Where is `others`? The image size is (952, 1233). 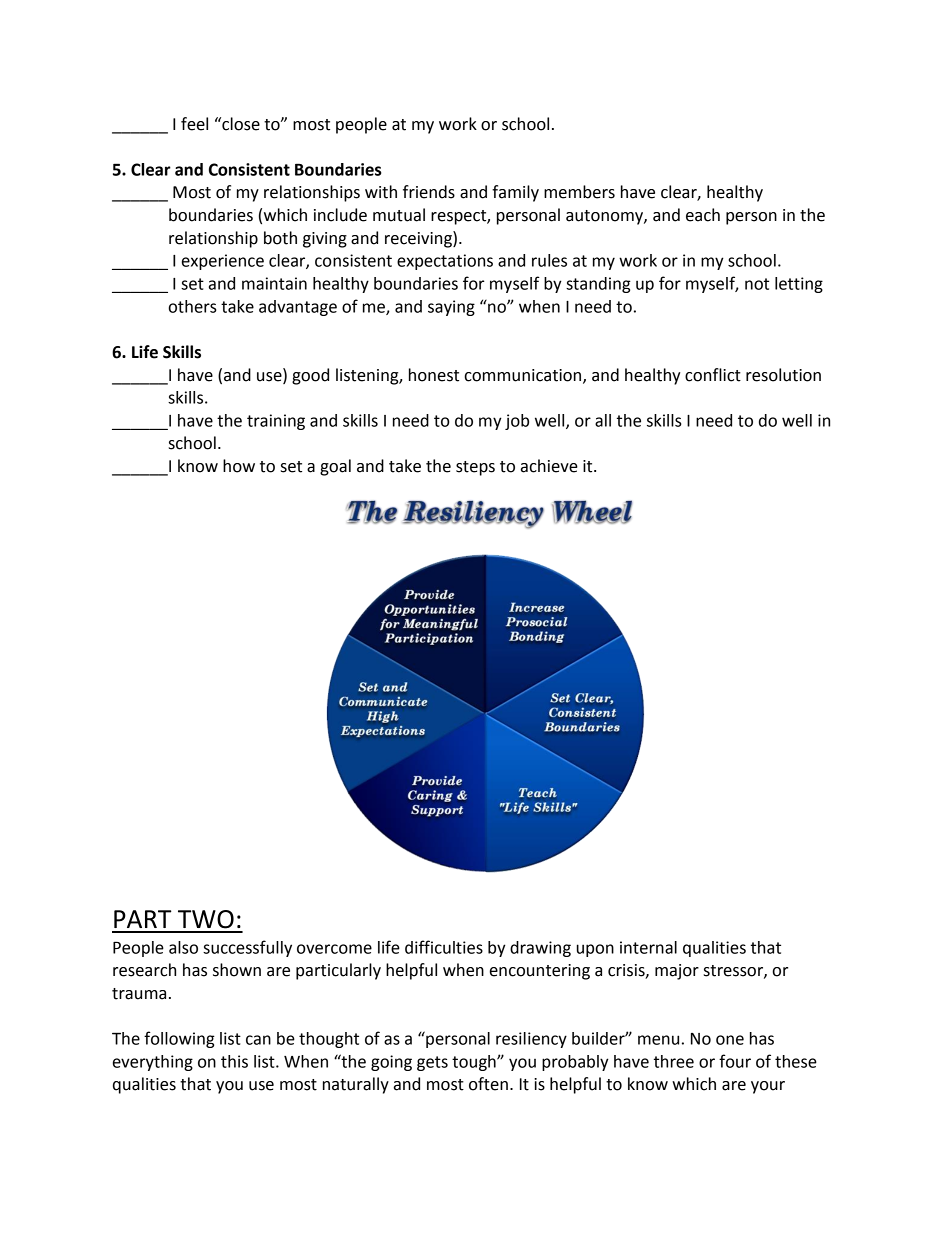
others is located at coordinates (193, 306).
